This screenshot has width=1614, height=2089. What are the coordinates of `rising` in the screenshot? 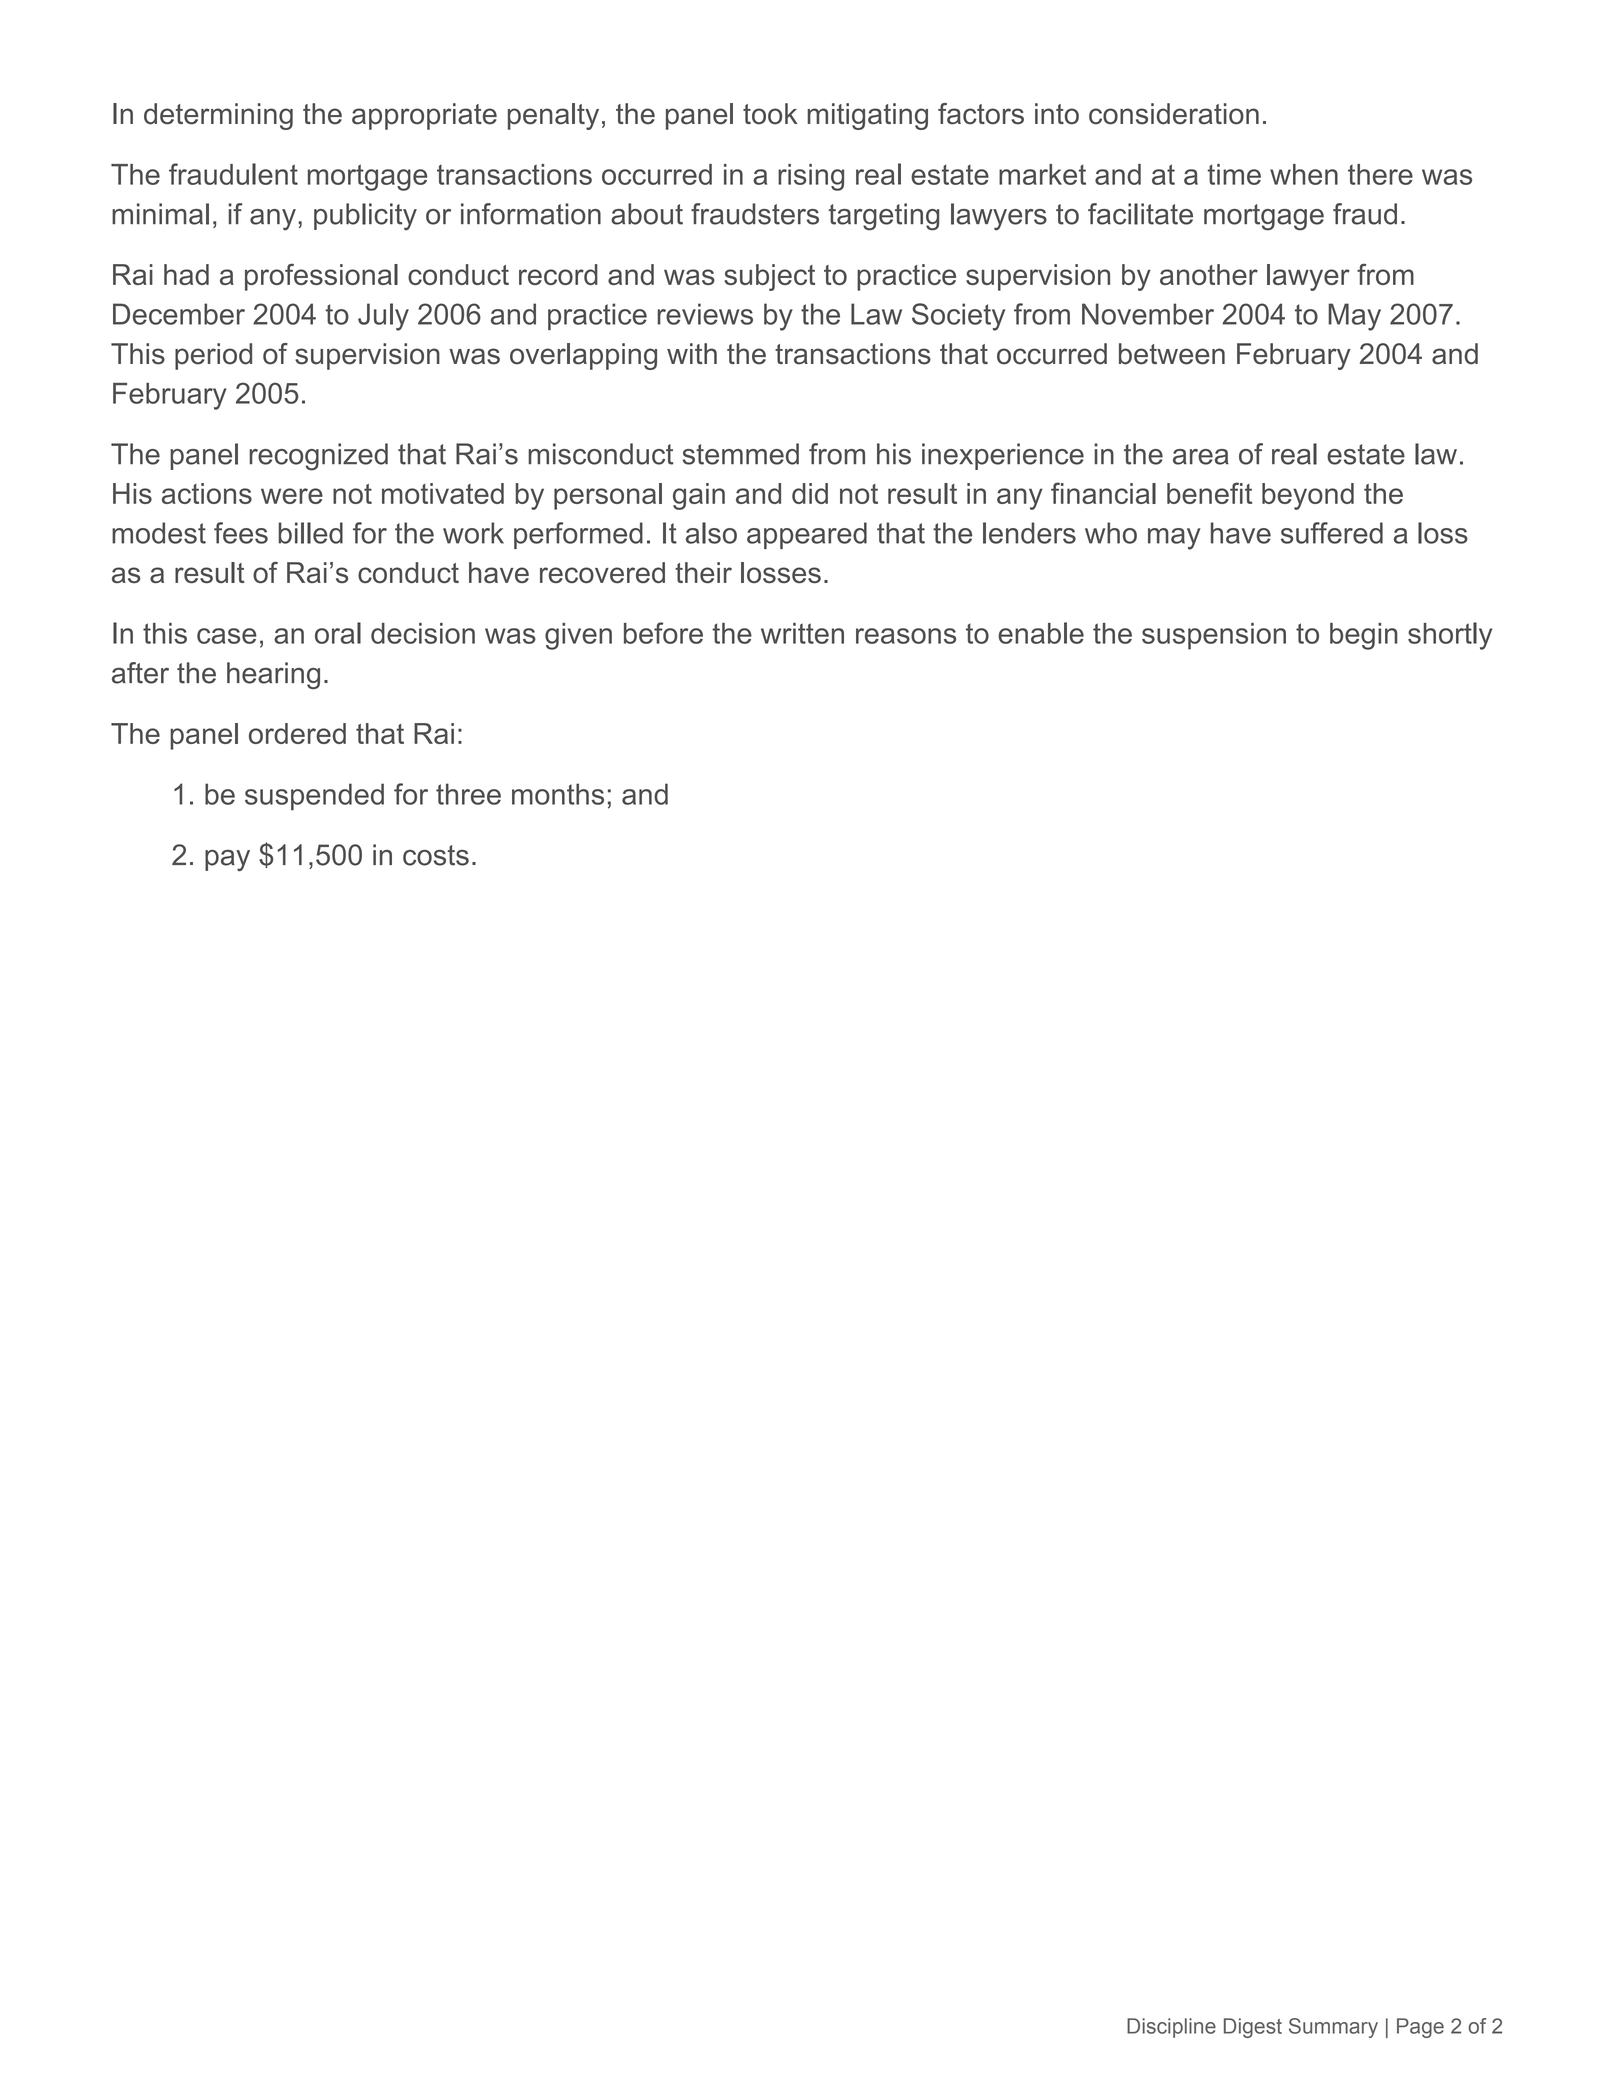 It's located at (811, 177).
